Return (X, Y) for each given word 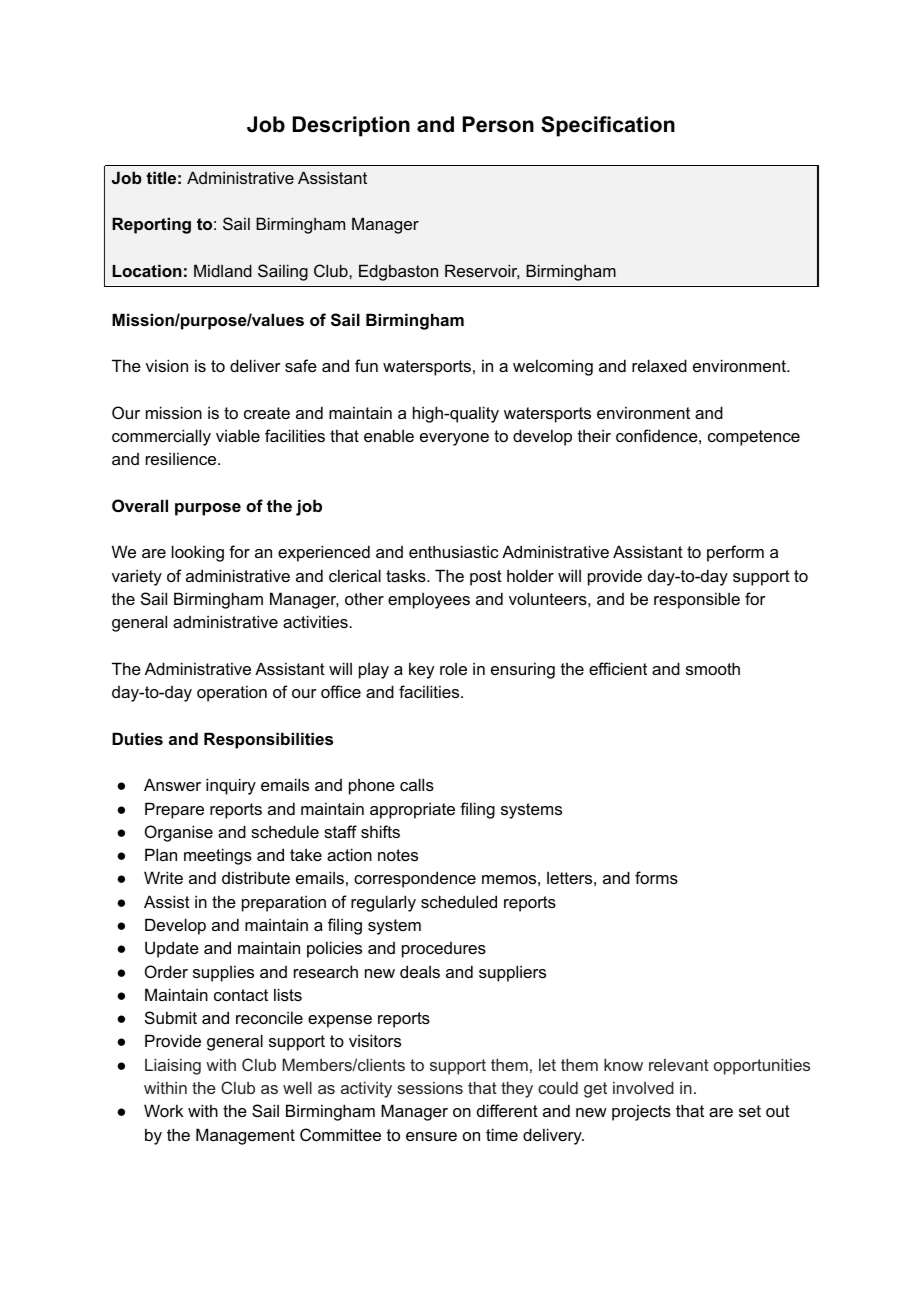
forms (656, 877)
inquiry (231, 786)
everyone (454, 439)
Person (498, 124)
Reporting (151, 225)
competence (754, 438)
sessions (430, 1088)
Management (245, 1136)
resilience (182, 458)
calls (417, 784)
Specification (608, 126)
